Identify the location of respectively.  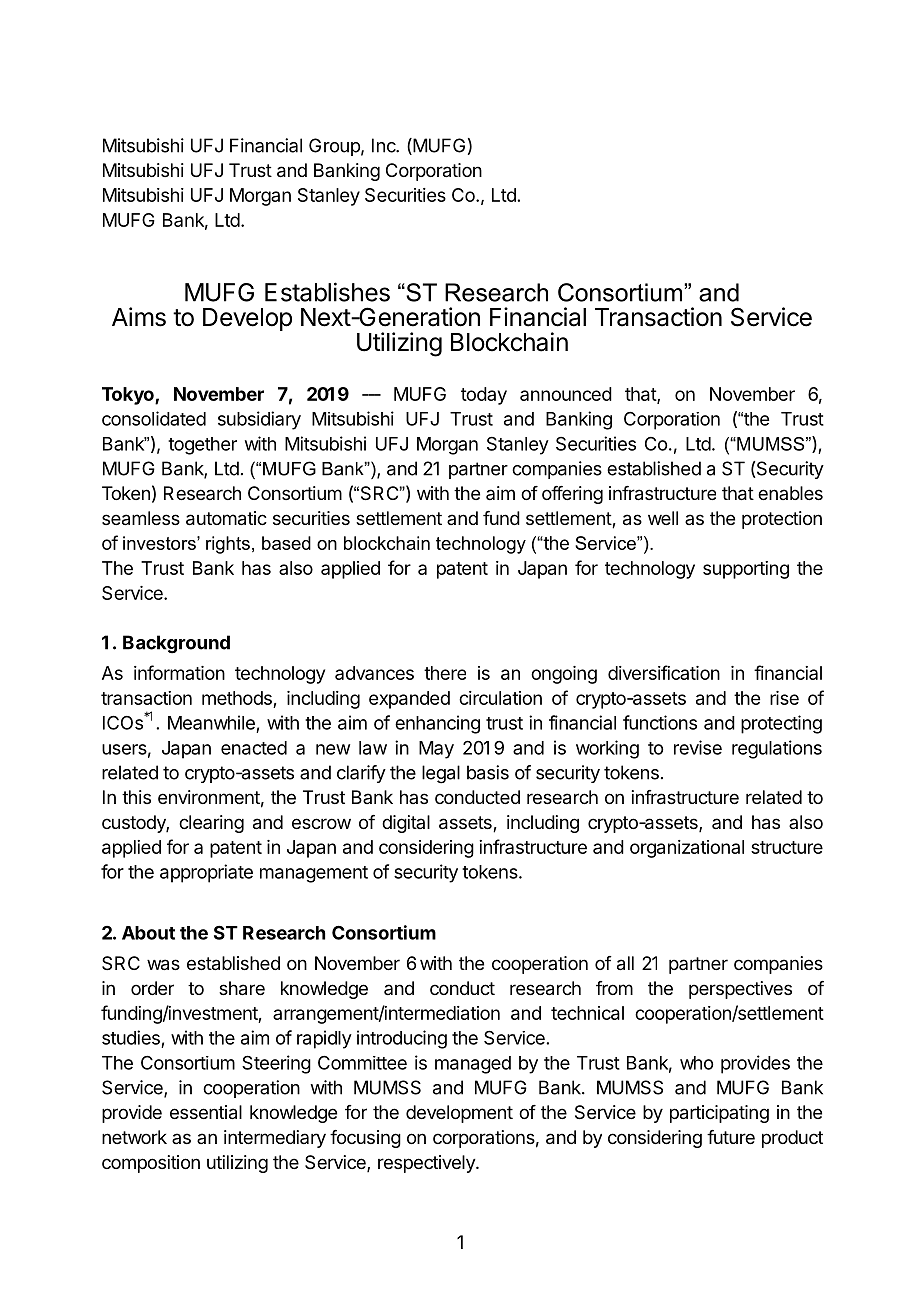
(427, 1164).
